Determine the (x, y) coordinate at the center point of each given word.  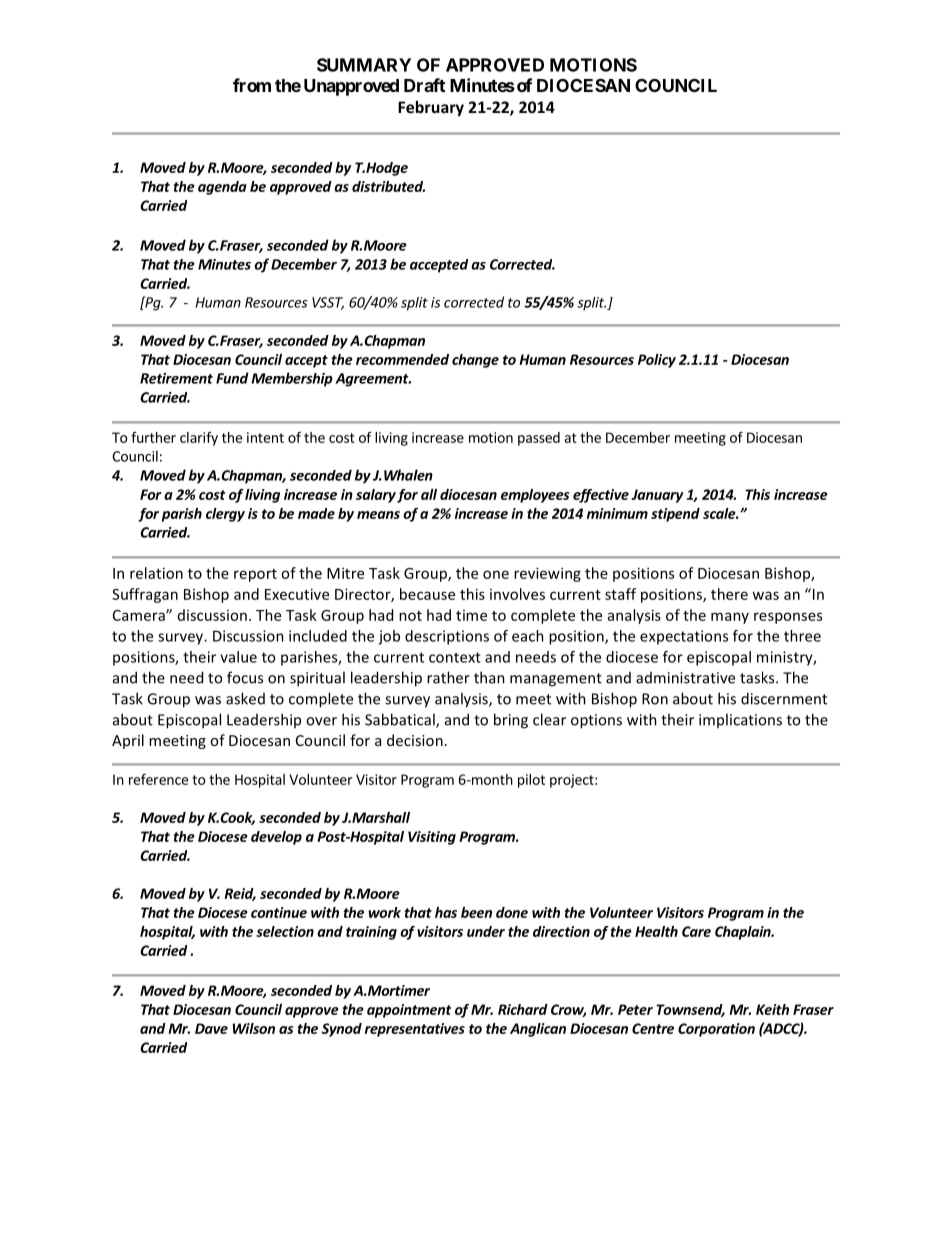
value (238, 657)
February (431, 108)
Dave (211, 1028)
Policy (657, 361)
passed (539, 439)
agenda (222, 188)
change (475, 361)
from (252, 85)
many (730, 618)
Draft (424, 85)
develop (276, 838)
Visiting (432, 838)
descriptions (447, 637)
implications (740, 720)
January (657, 496)
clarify (199, 439)
